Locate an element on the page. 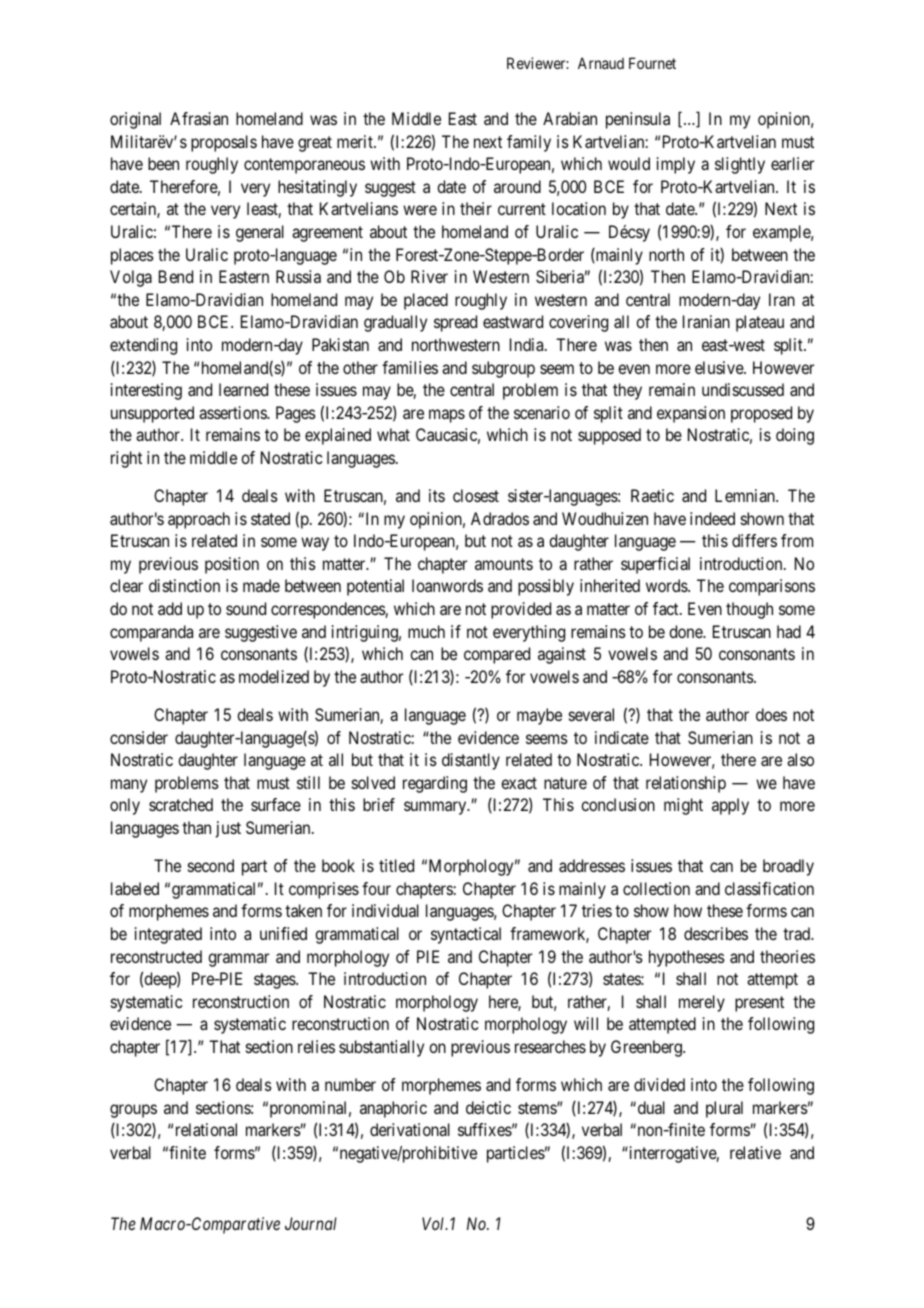 Image resolution: width=924 pixels, height=1308 pixels. family is located at coordinates (529, 143).
